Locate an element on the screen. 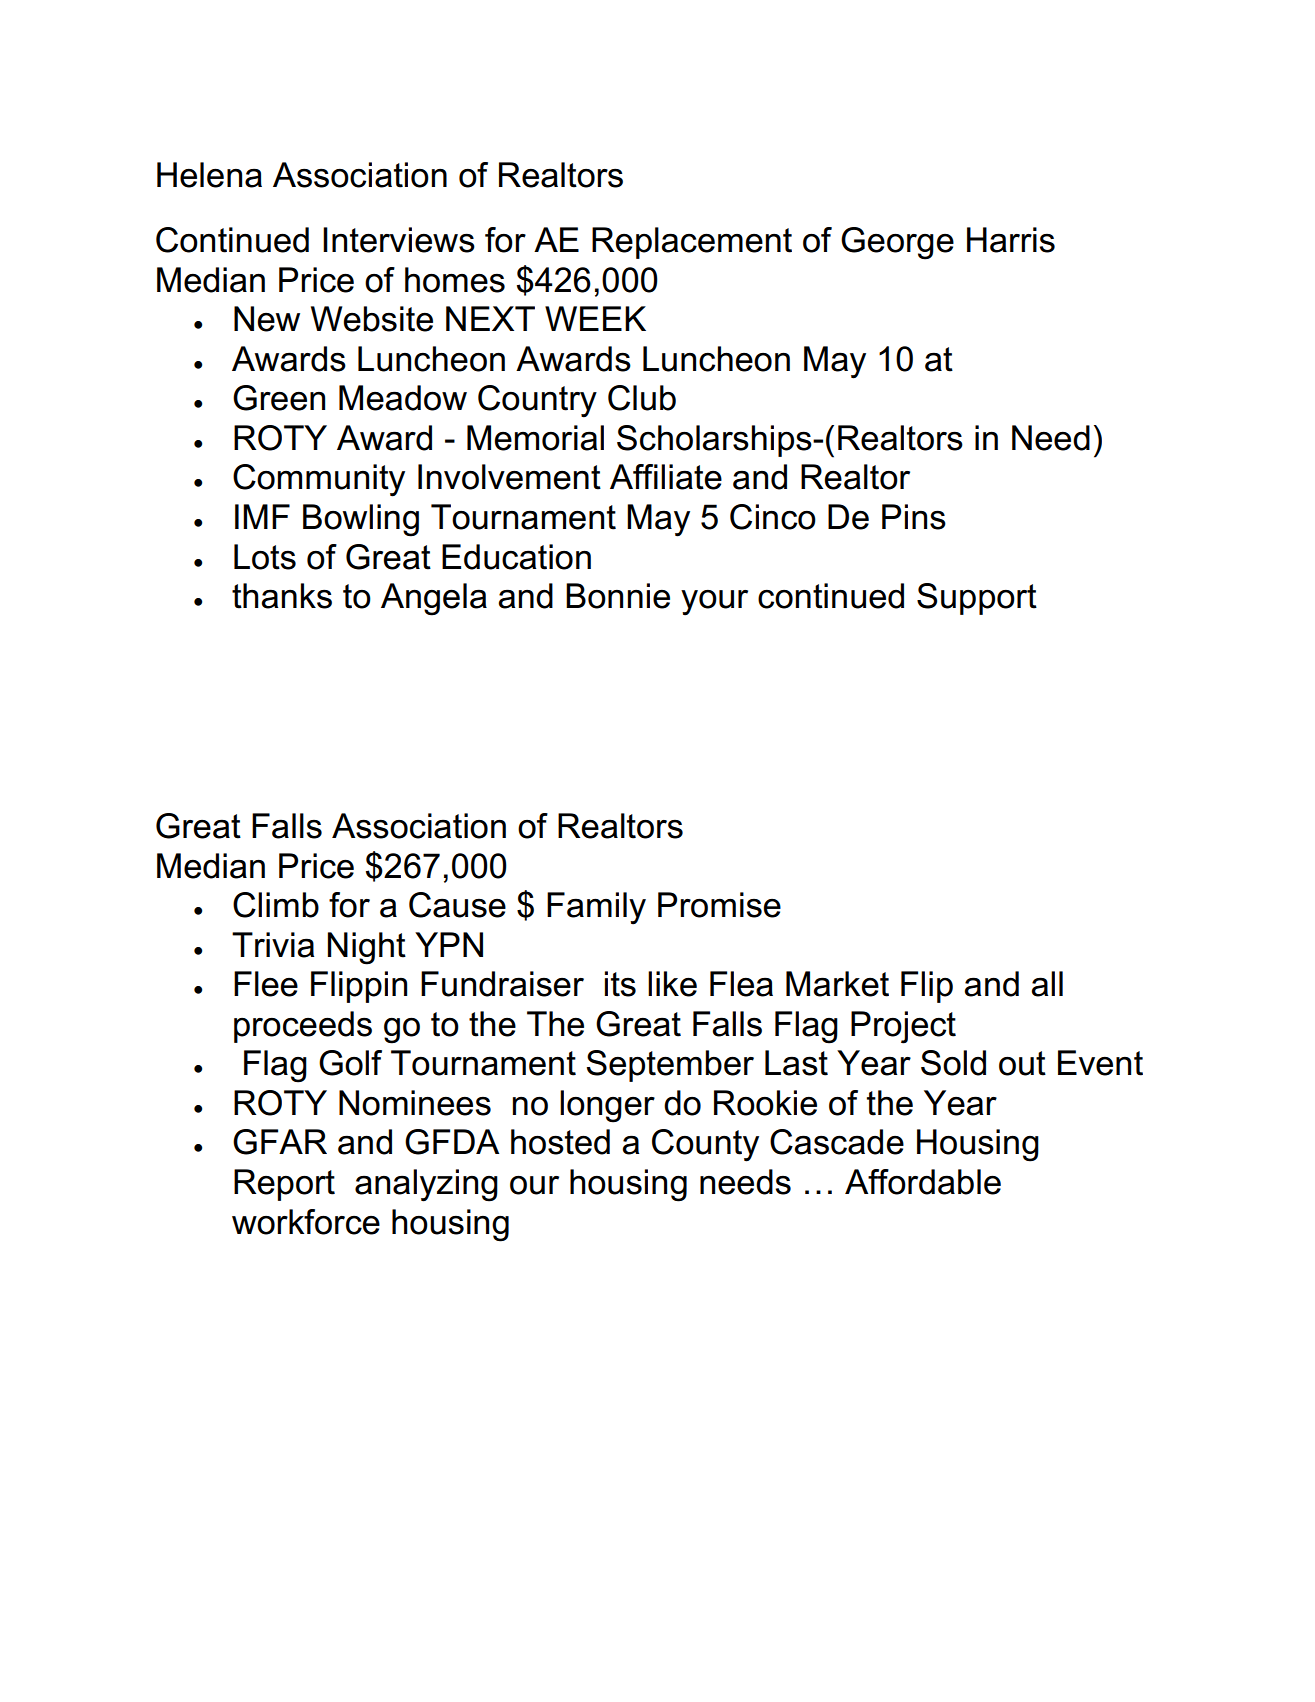 The image size is (1315, 1702). Affiliate is located at coordinates (666, 477).
